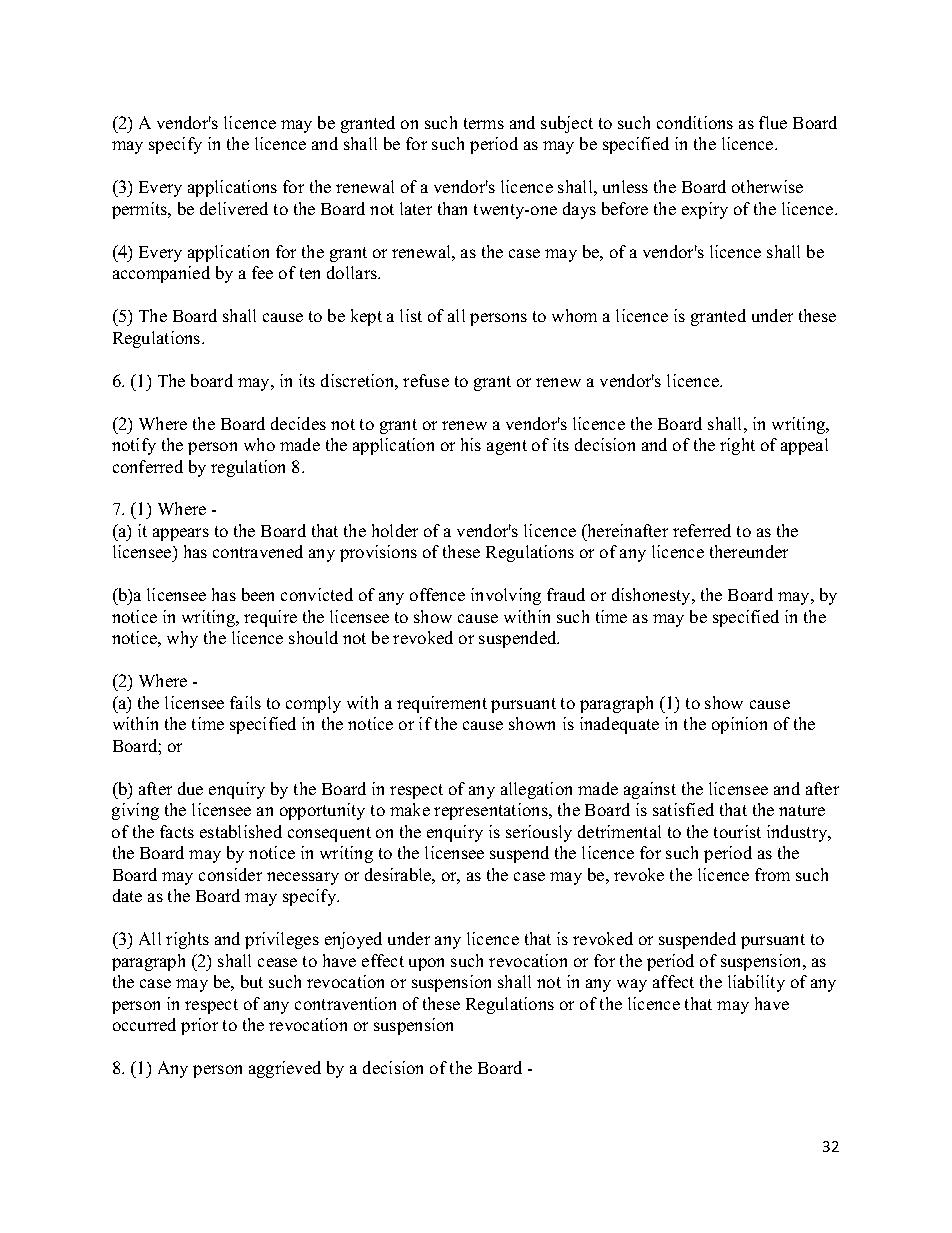 The width and height of the image is (952, 1233). Describe the element at coordinates (536, 790) in the image. I see `allegation` at that location.
